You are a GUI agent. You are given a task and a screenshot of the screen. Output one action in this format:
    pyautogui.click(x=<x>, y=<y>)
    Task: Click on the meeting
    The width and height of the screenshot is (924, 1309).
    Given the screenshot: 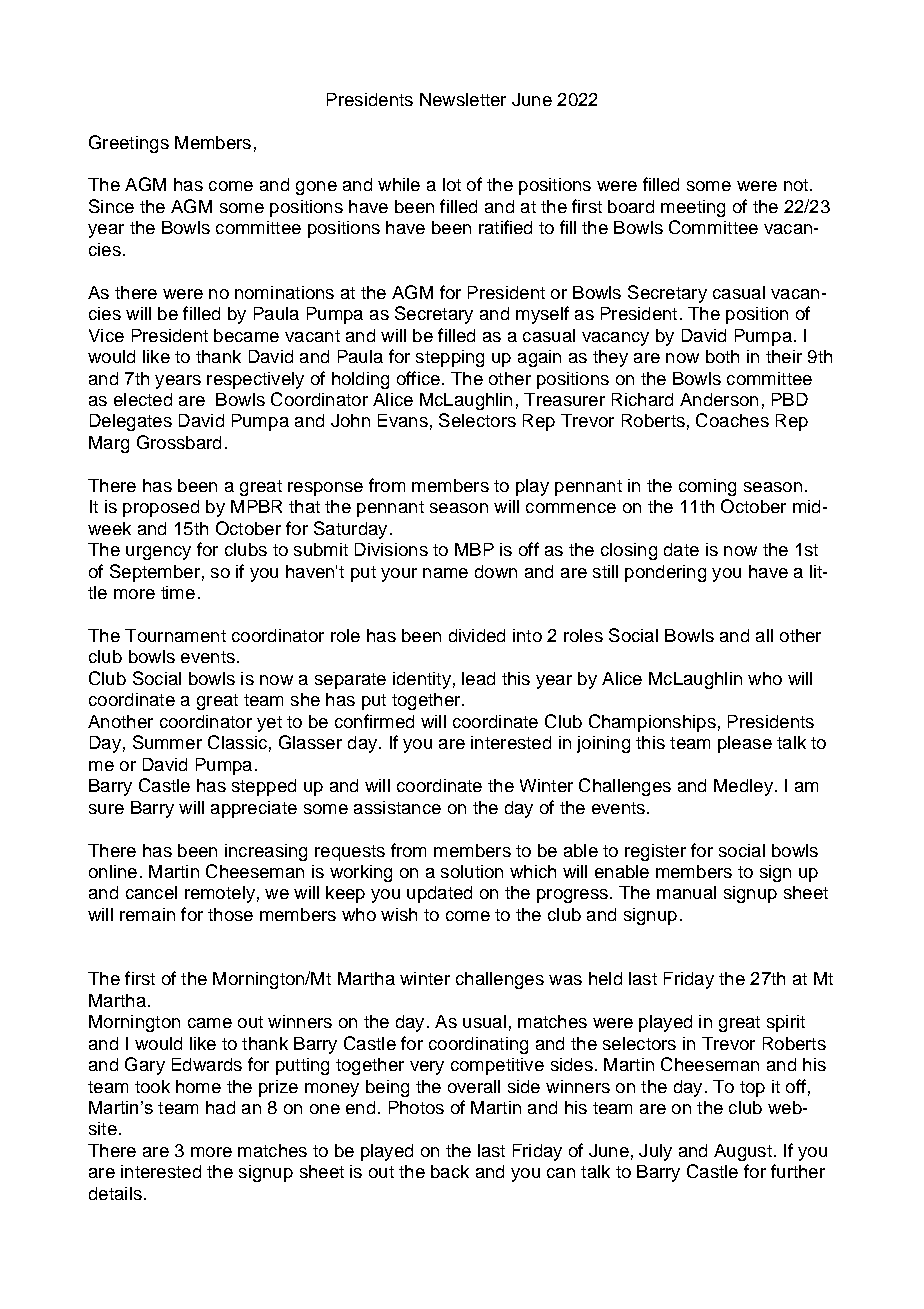 What is the action you would take?
    pyautogui.click(x=693, y=208)
